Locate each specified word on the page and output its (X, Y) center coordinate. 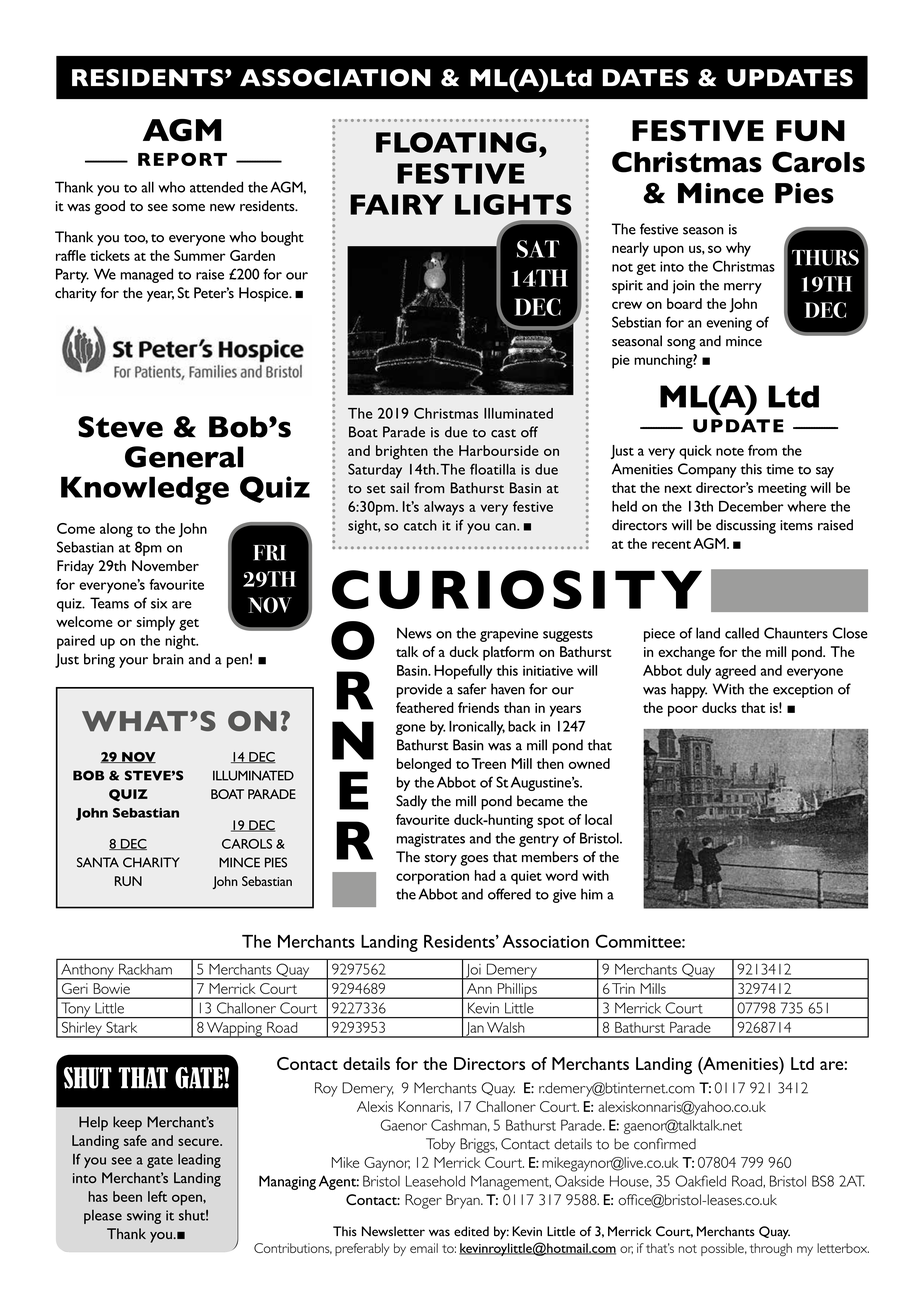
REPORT (182, 159)
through (770, 1250)
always (444, 508)
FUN (810, 131)
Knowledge (145, 490)
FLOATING (456, 142)
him (592, 894)
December (751, 506)
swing (144, 1217)
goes (474, 860)
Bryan (464, 1201)
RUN (128, 881)
